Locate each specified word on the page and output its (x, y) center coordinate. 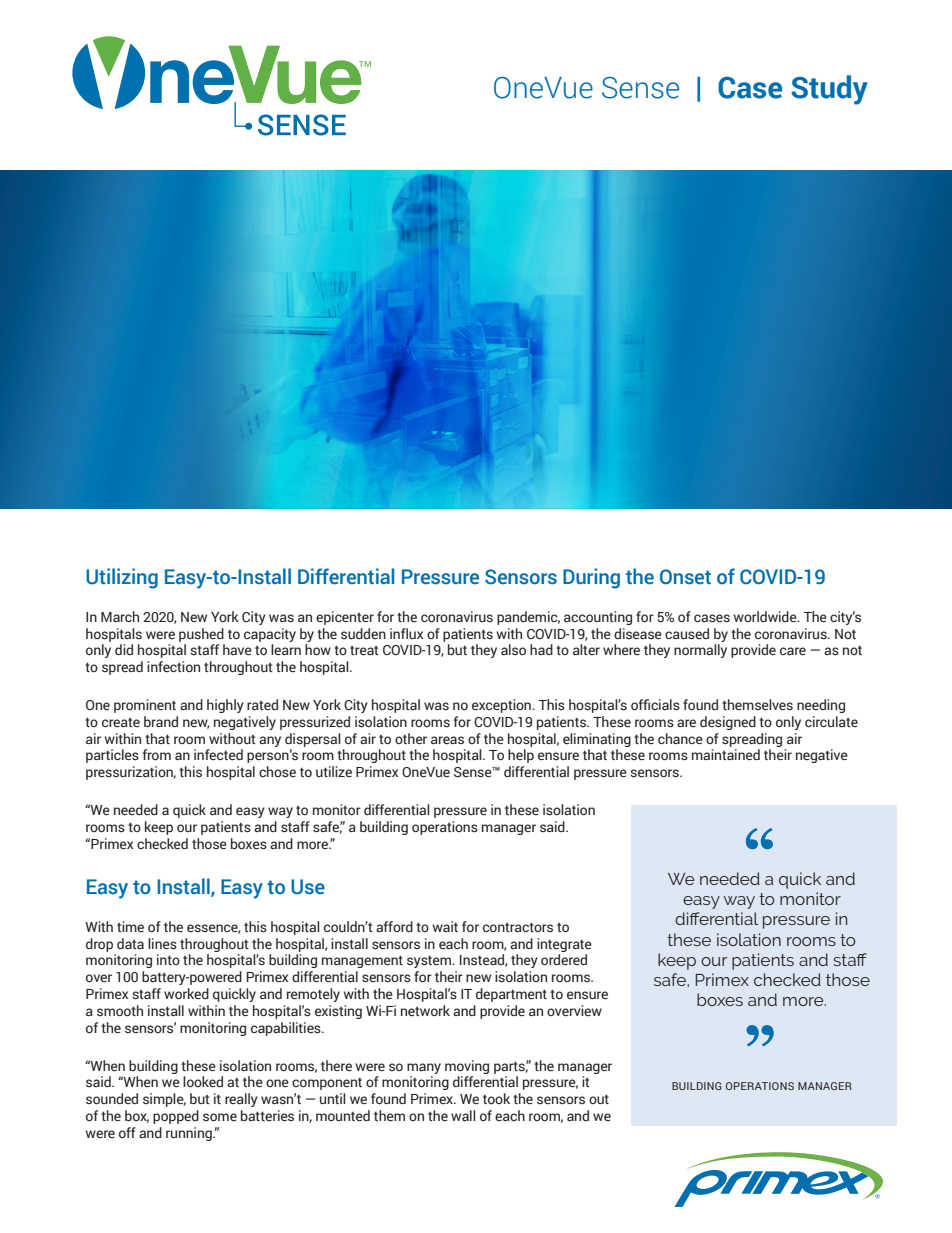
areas (447, 740)
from (157, 754)
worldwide (766, 617)
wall (463, 1115)
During (591, 578)
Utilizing (122, 578)
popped (176, 1117)
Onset (685, 577)
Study (829, 90)
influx (406, 633)
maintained (726, 755)
